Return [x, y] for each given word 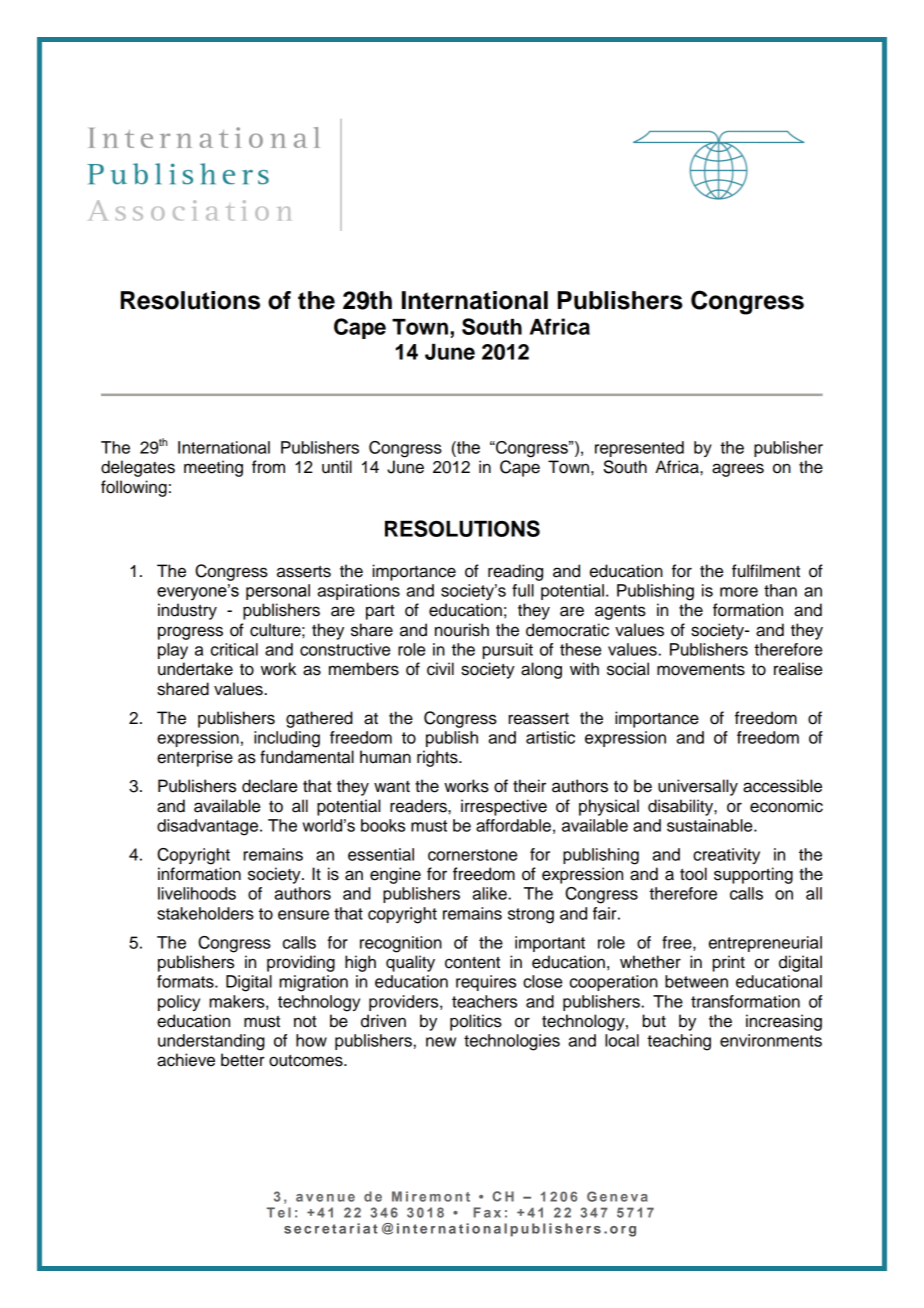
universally [698, 787]
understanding [211, 1042]
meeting [213, 468]
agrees [738, 470]
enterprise [195, 758]
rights [438, 758]
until [337, 467]
